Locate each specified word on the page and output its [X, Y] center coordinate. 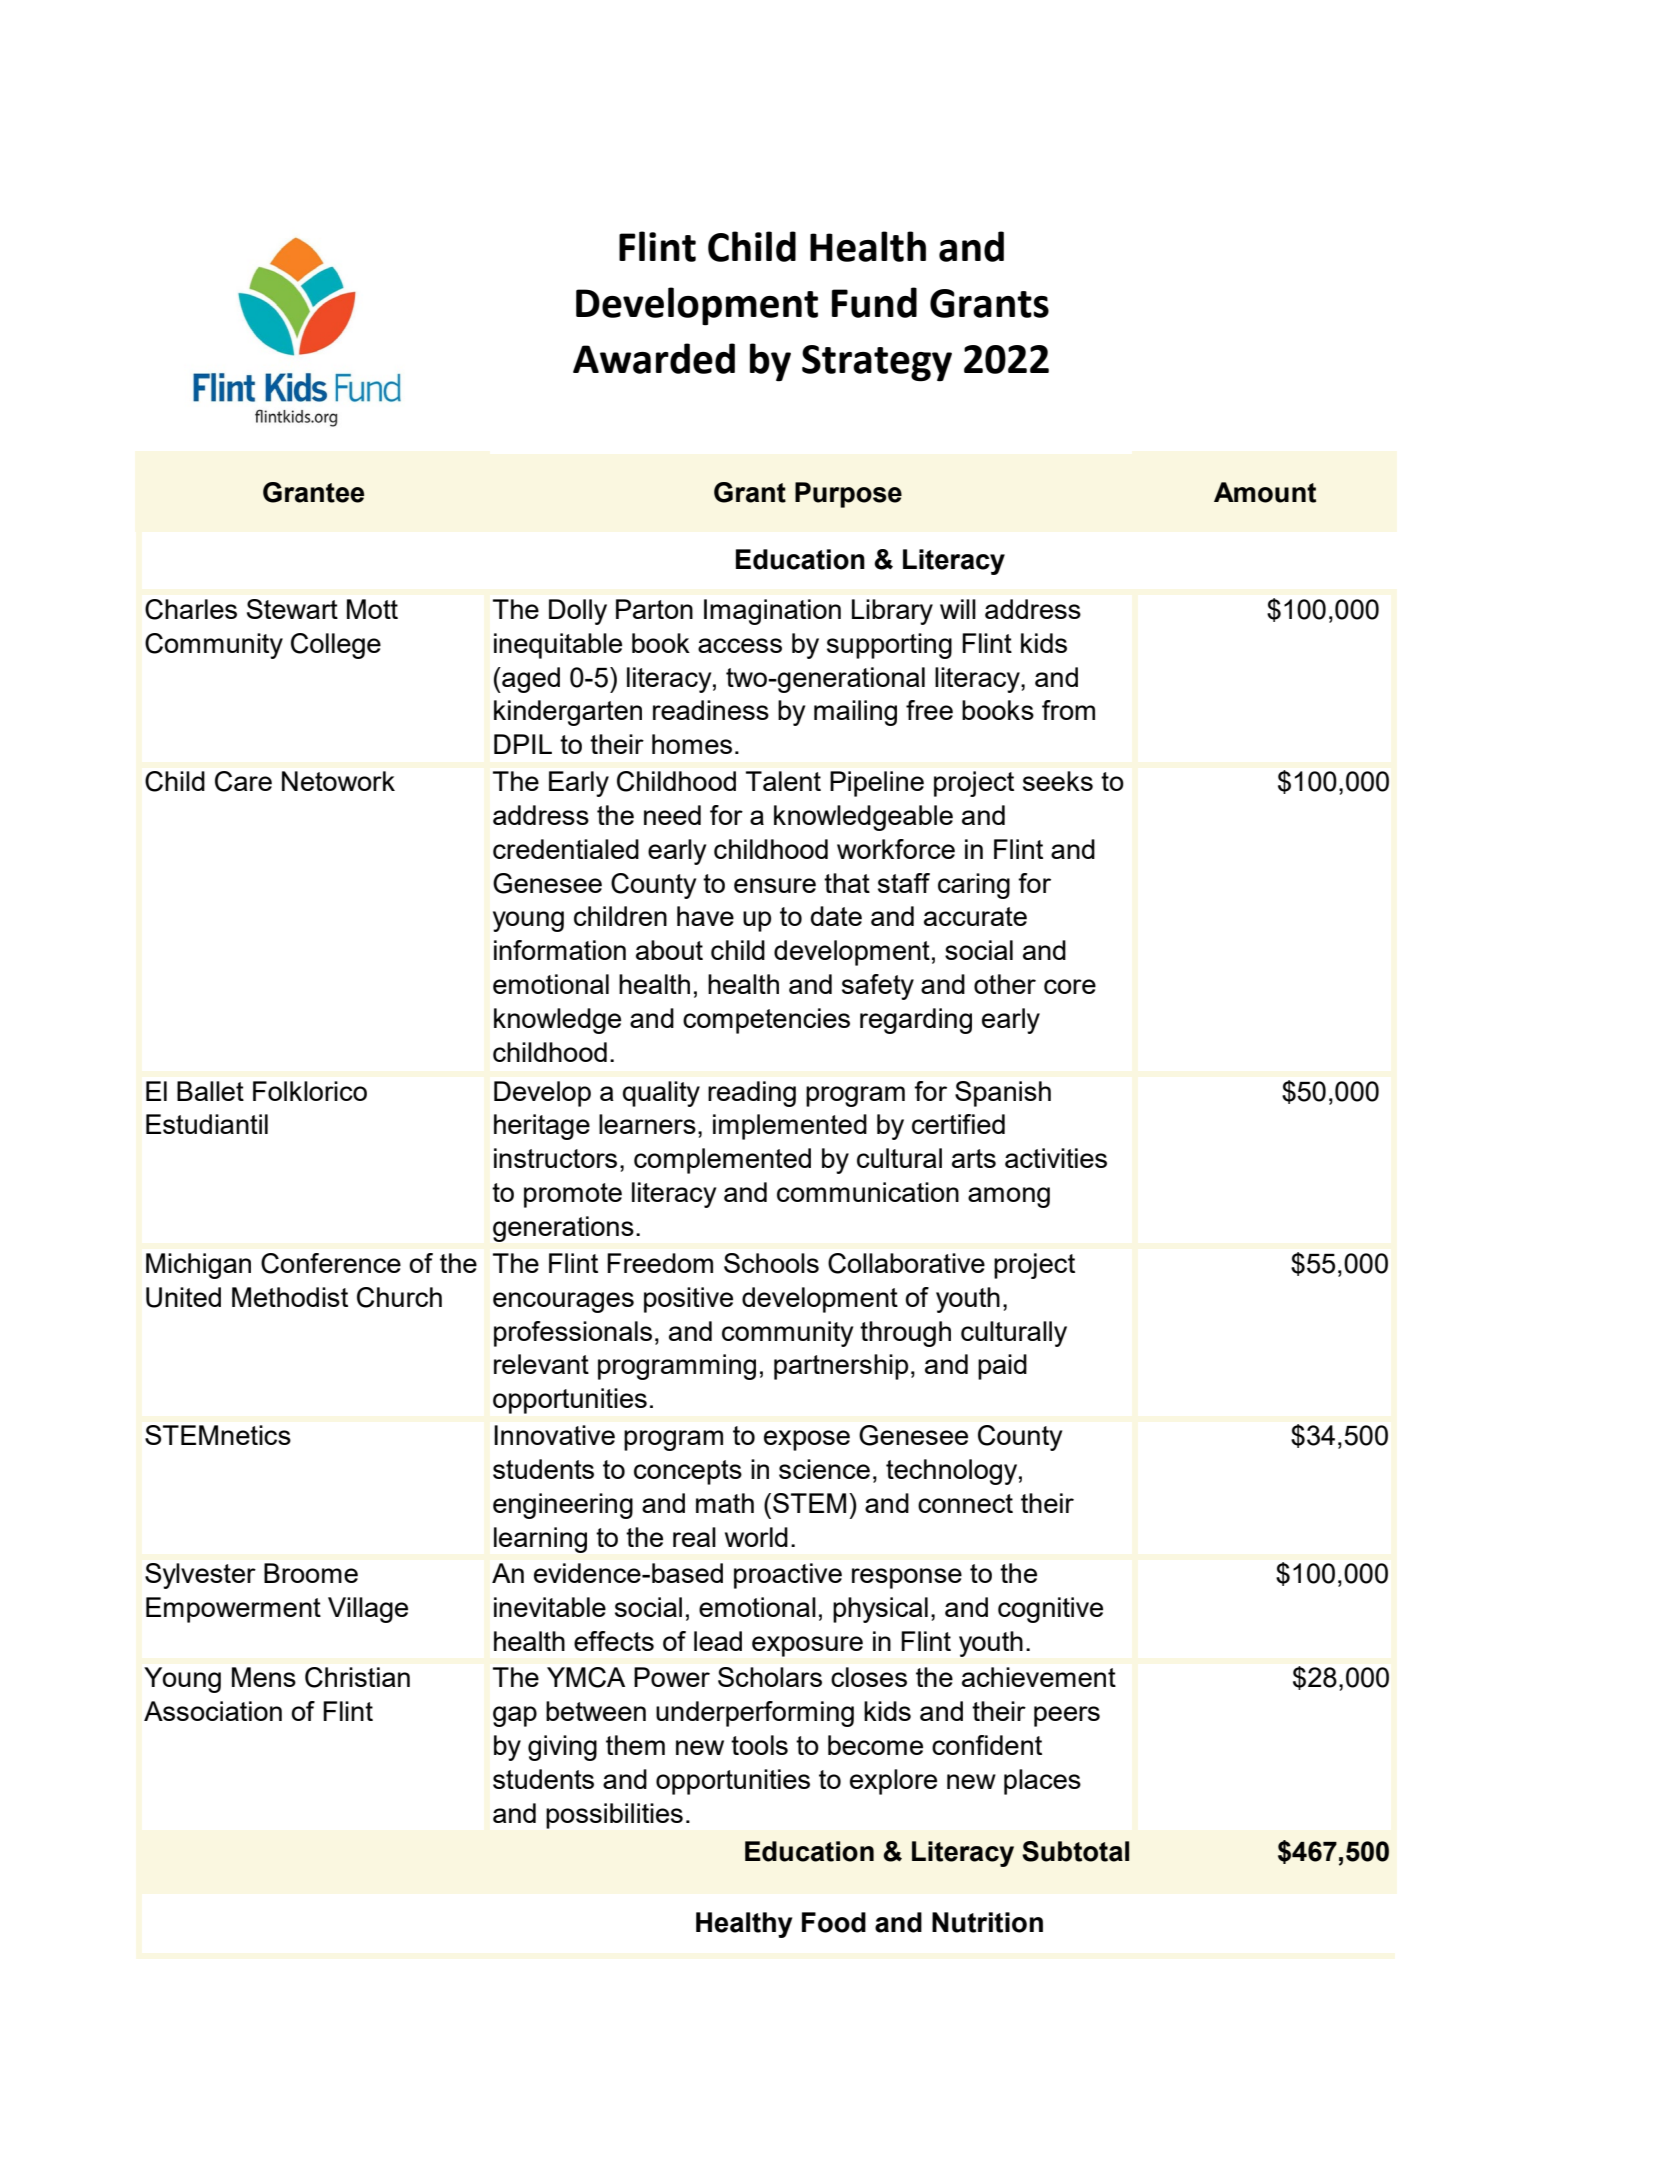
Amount [1265, 492]
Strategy [877, 363]
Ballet [210, 1091]
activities [1056, 1158]
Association [213, 1711]
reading [752, 1094]
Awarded [654, 358]
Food [834, 1922]
